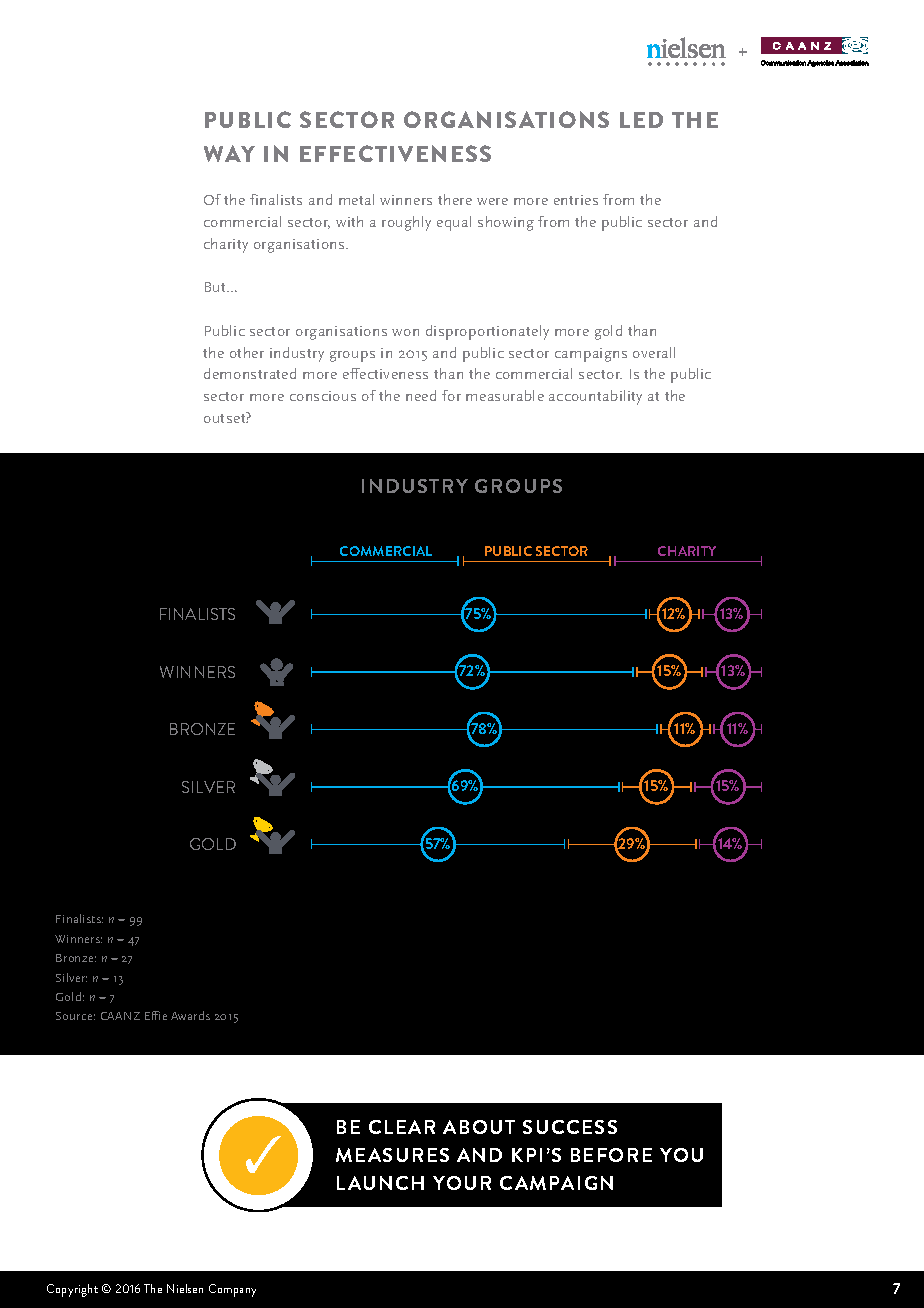 The image size is (924, 1308). What do you see at coordinates (611, 1155) in the image?
I see `before` at bounding box center [611, 1155].
